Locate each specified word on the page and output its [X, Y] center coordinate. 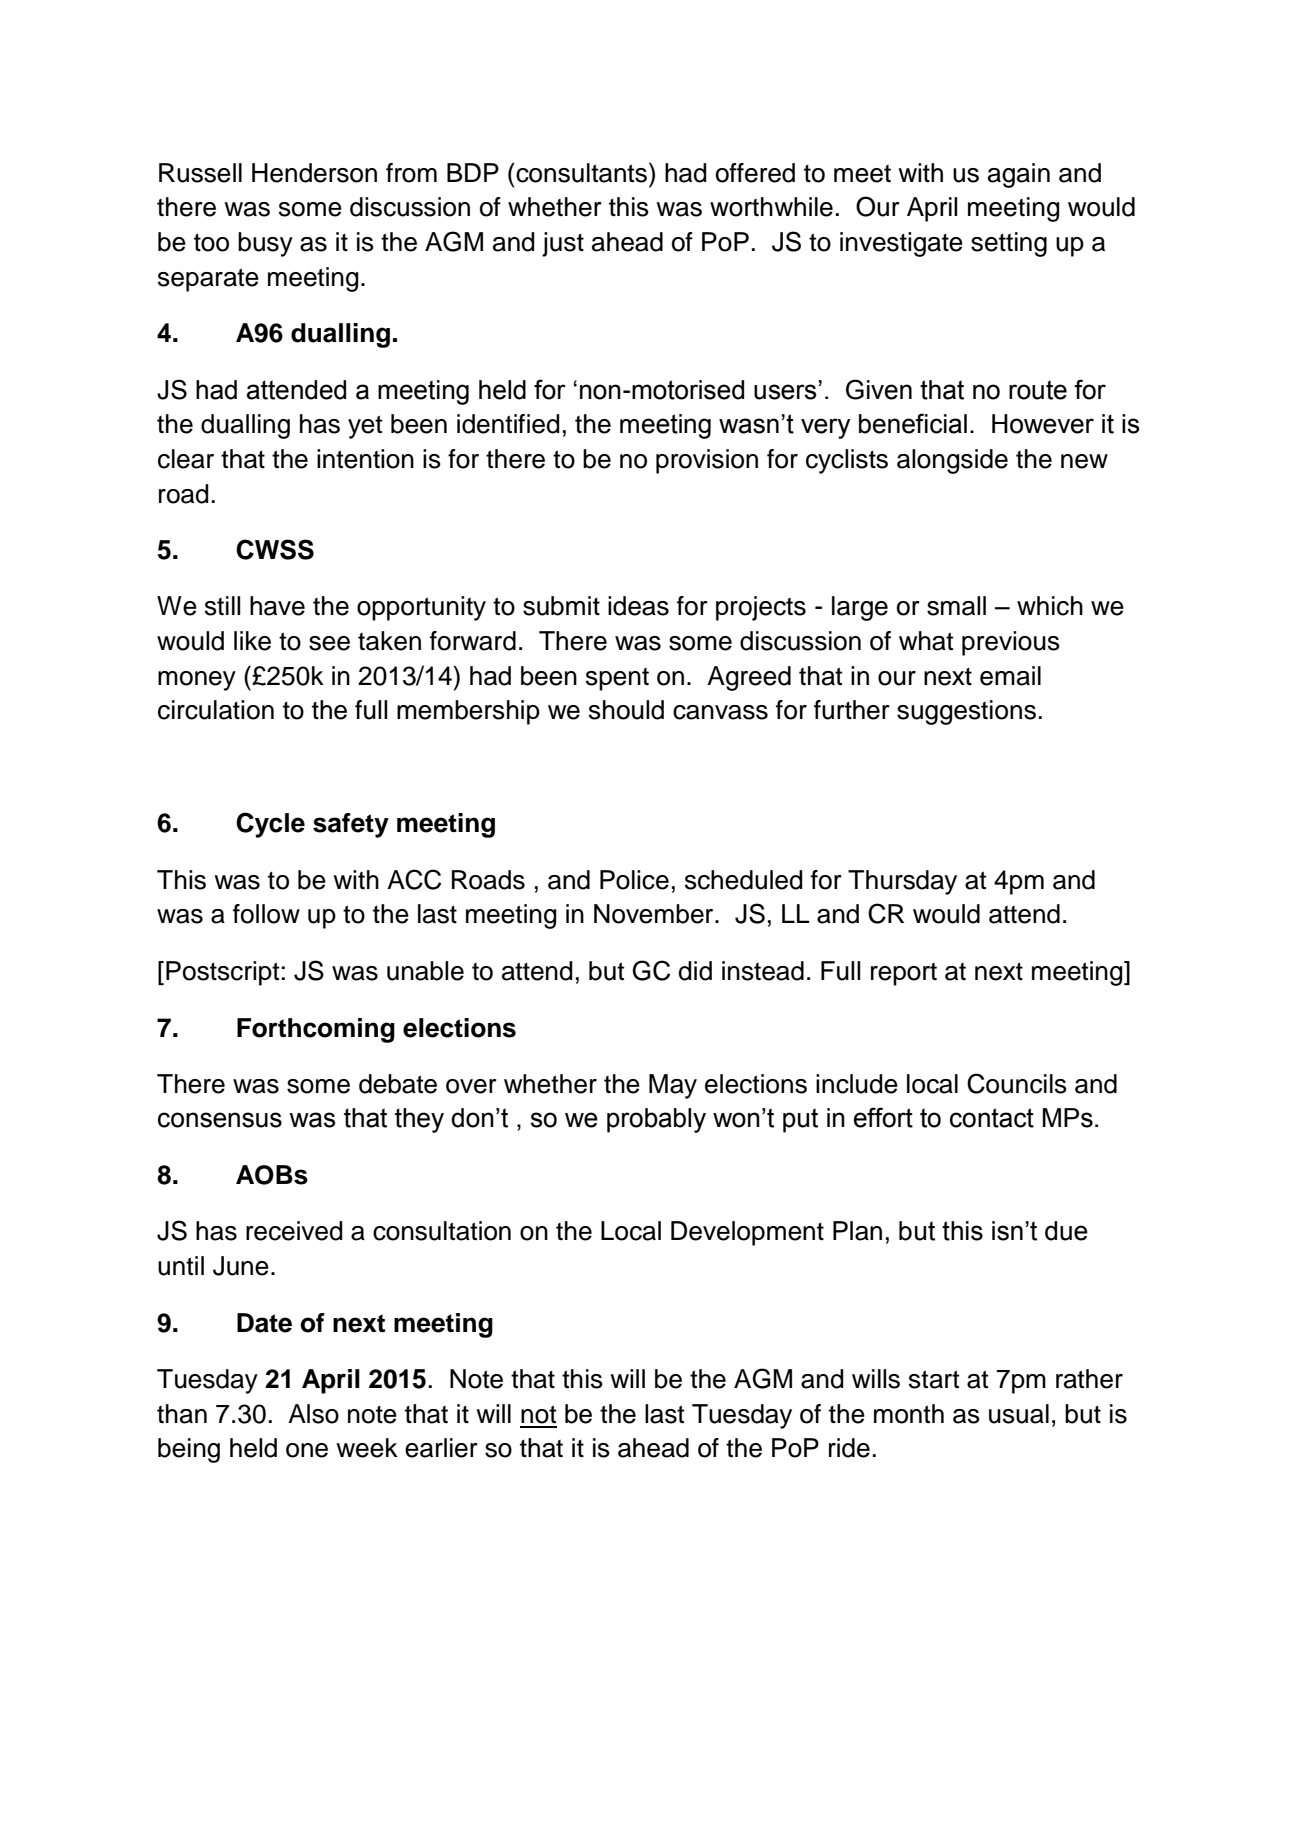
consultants [582, 172]
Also [313, 1414]
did [695, 971]
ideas [638, 606]
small [956, 606]
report [904, 974]
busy [265, 244]
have [277, 606]
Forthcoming [316, 1030]
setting [1009, 244]
